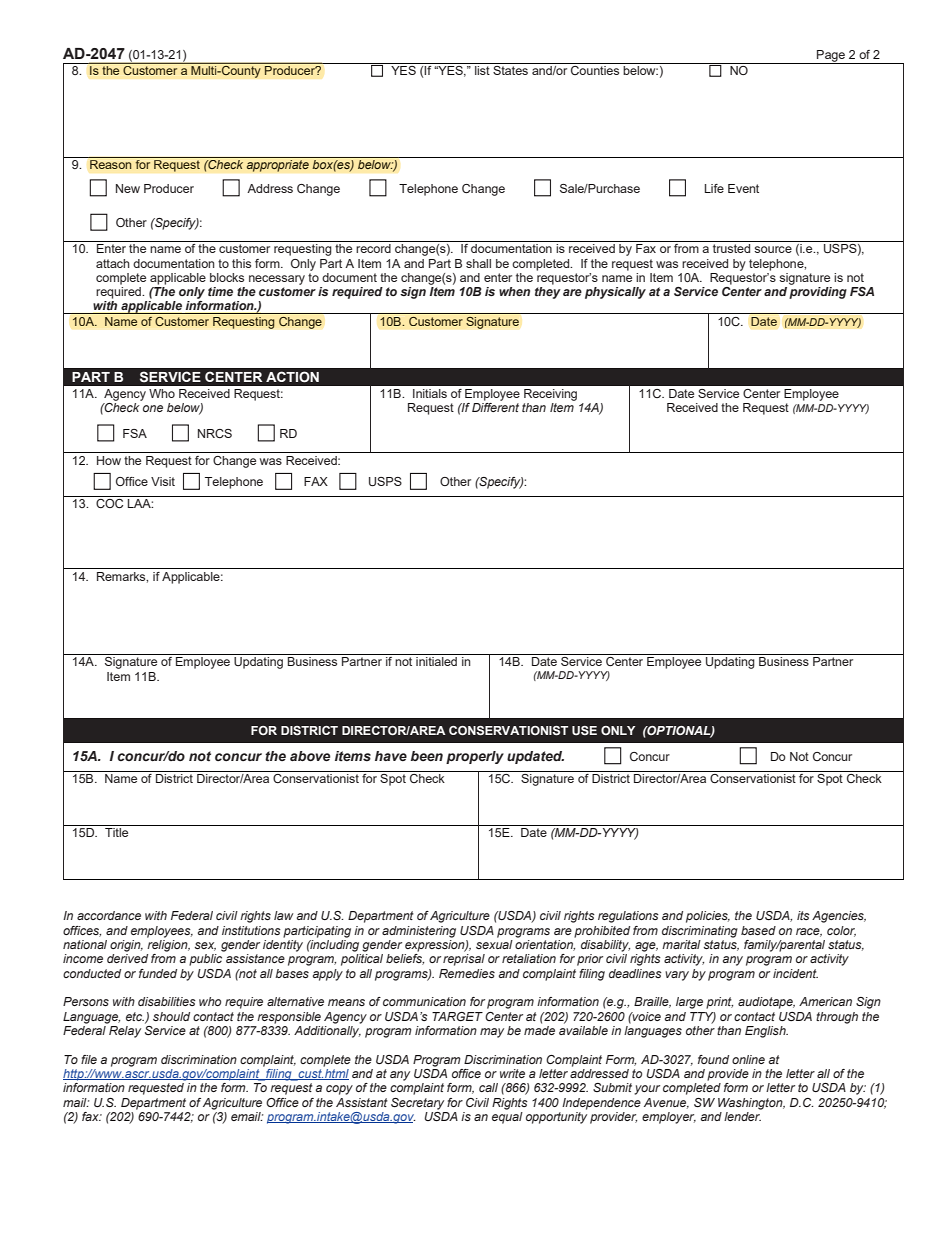  What do you see at coordinates (708, 917) in the screenshot?
I see `policies` at bounding box center [708, 917].
